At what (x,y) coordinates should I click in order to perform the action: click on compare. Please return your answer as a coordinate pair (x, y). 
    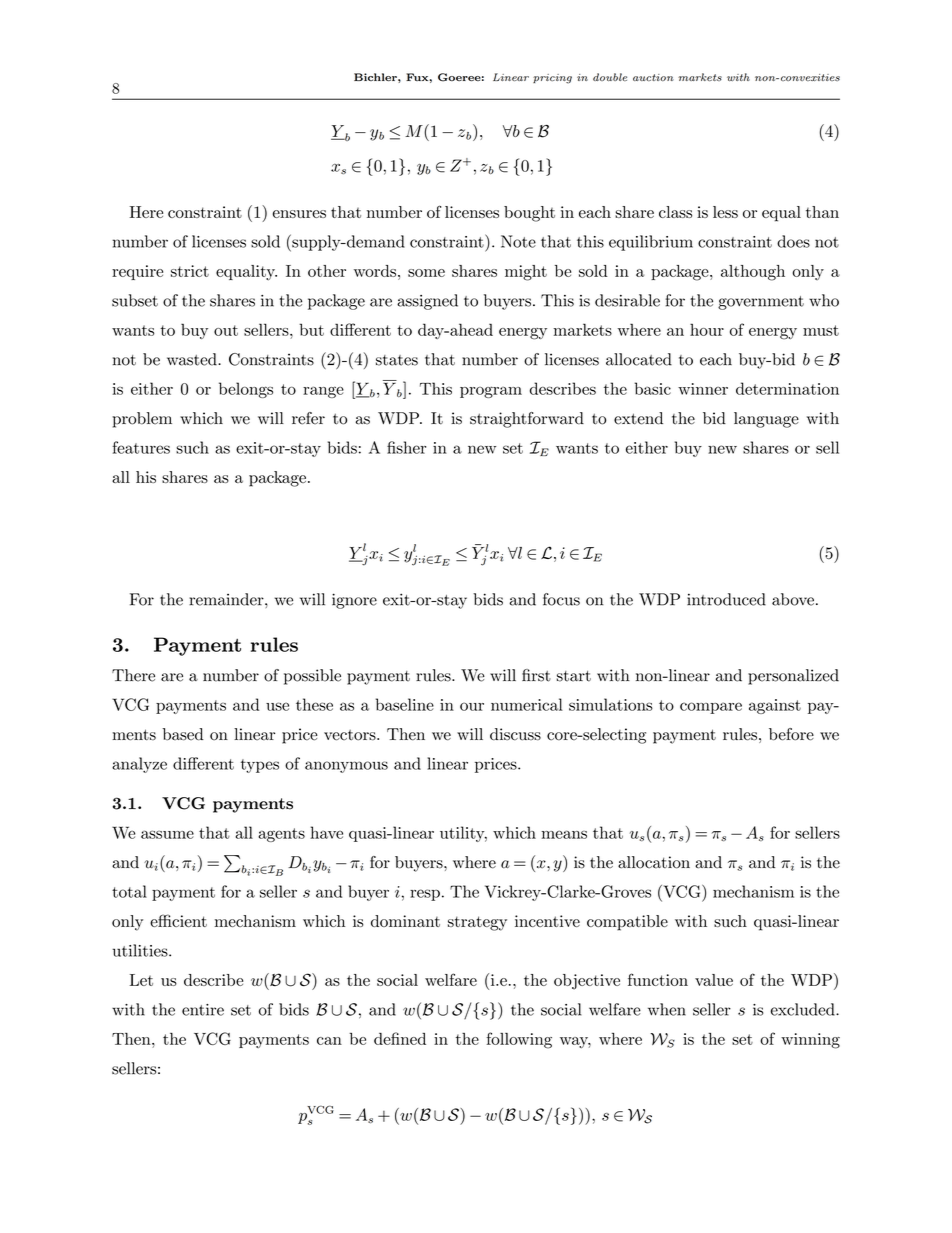
    Looking at the image, I should click on (711, 708).
